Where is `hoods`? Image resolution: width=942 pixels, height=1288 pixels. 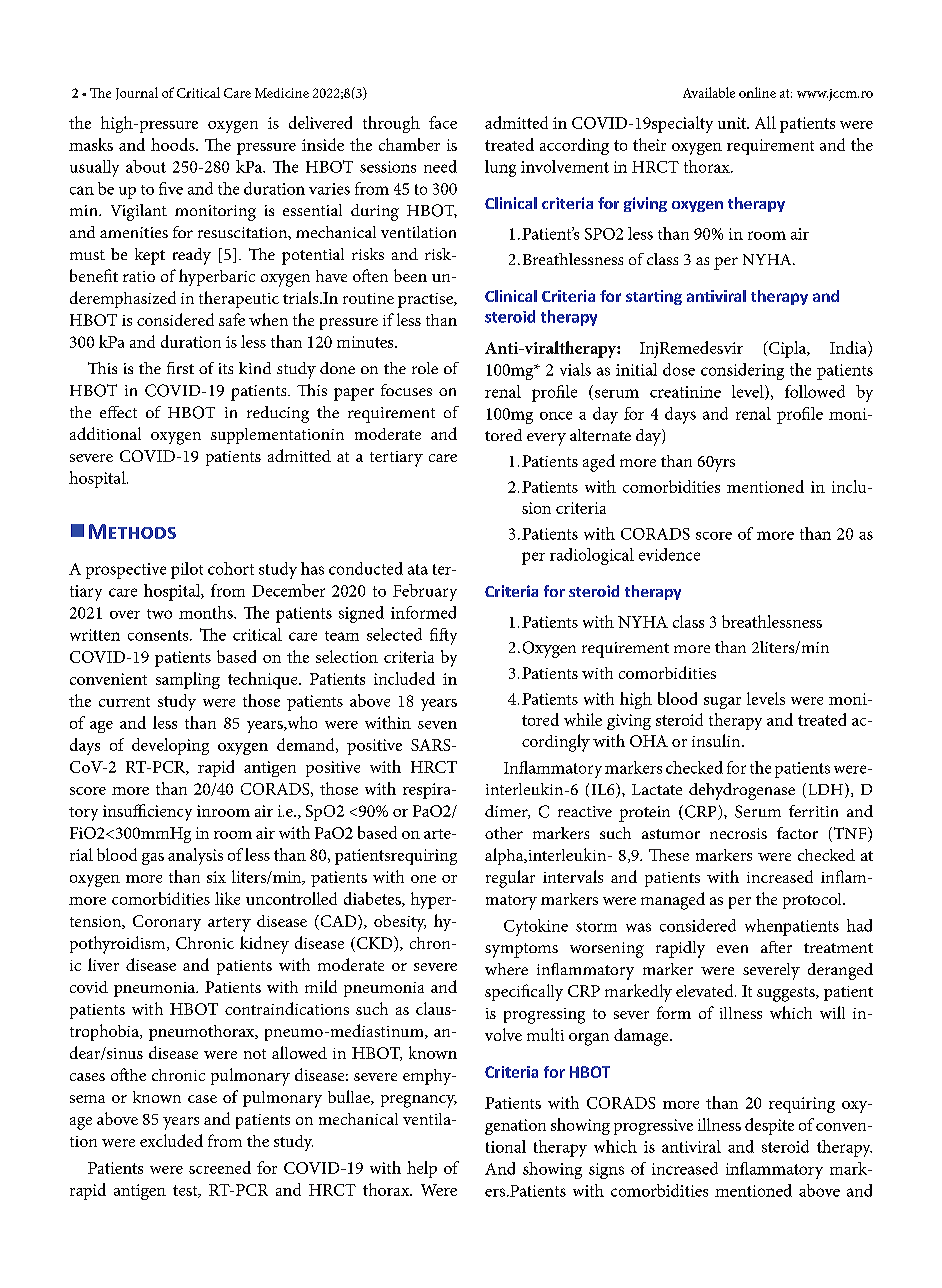
hoods is located at coordinates (174, 144).
